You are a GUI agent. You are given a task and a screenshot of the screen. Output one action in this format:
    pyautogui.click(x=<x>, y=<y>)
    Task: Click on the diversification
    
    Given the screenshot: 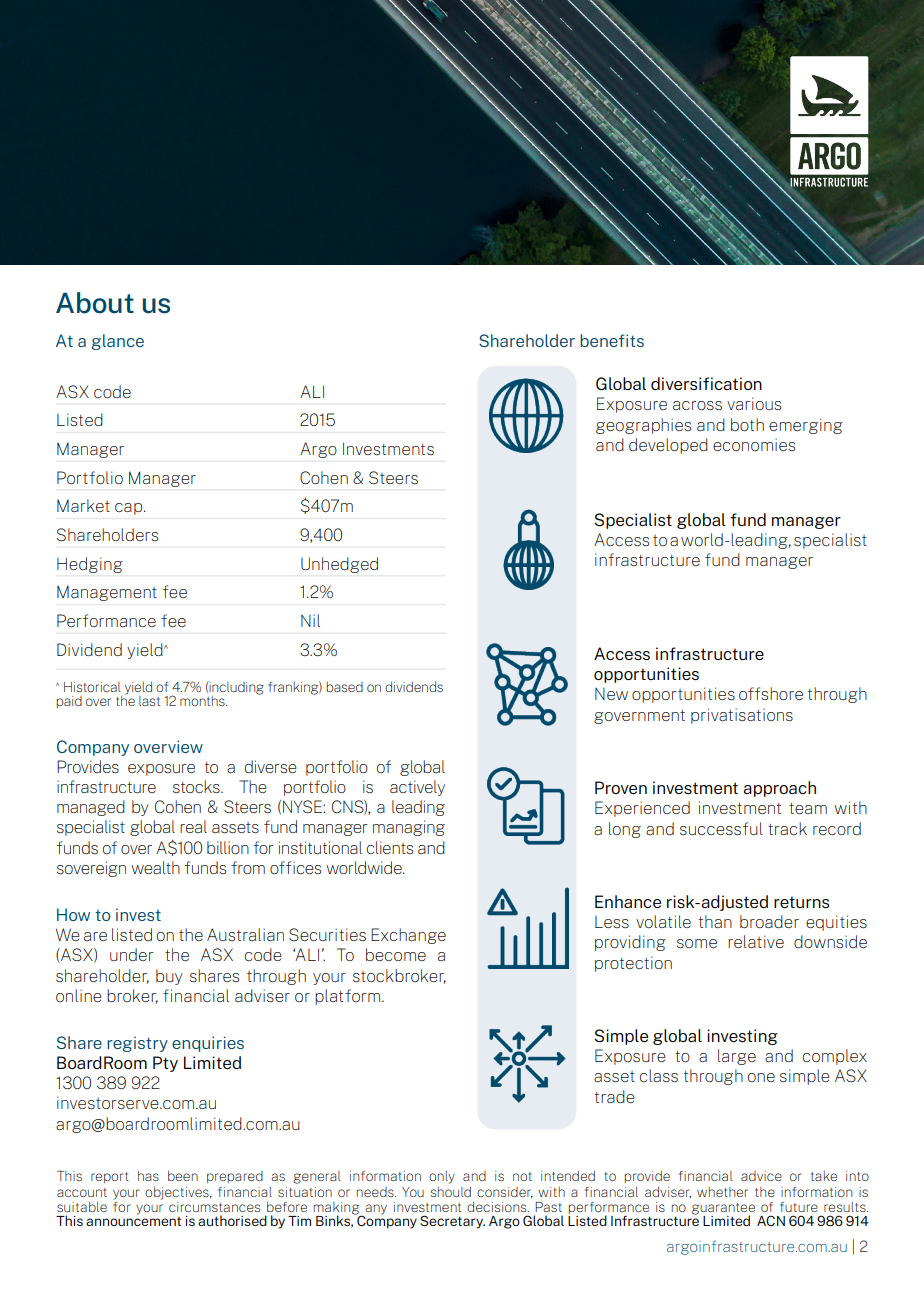 What is the action you would take?
    pyautogui.click(x=706, y=383)
